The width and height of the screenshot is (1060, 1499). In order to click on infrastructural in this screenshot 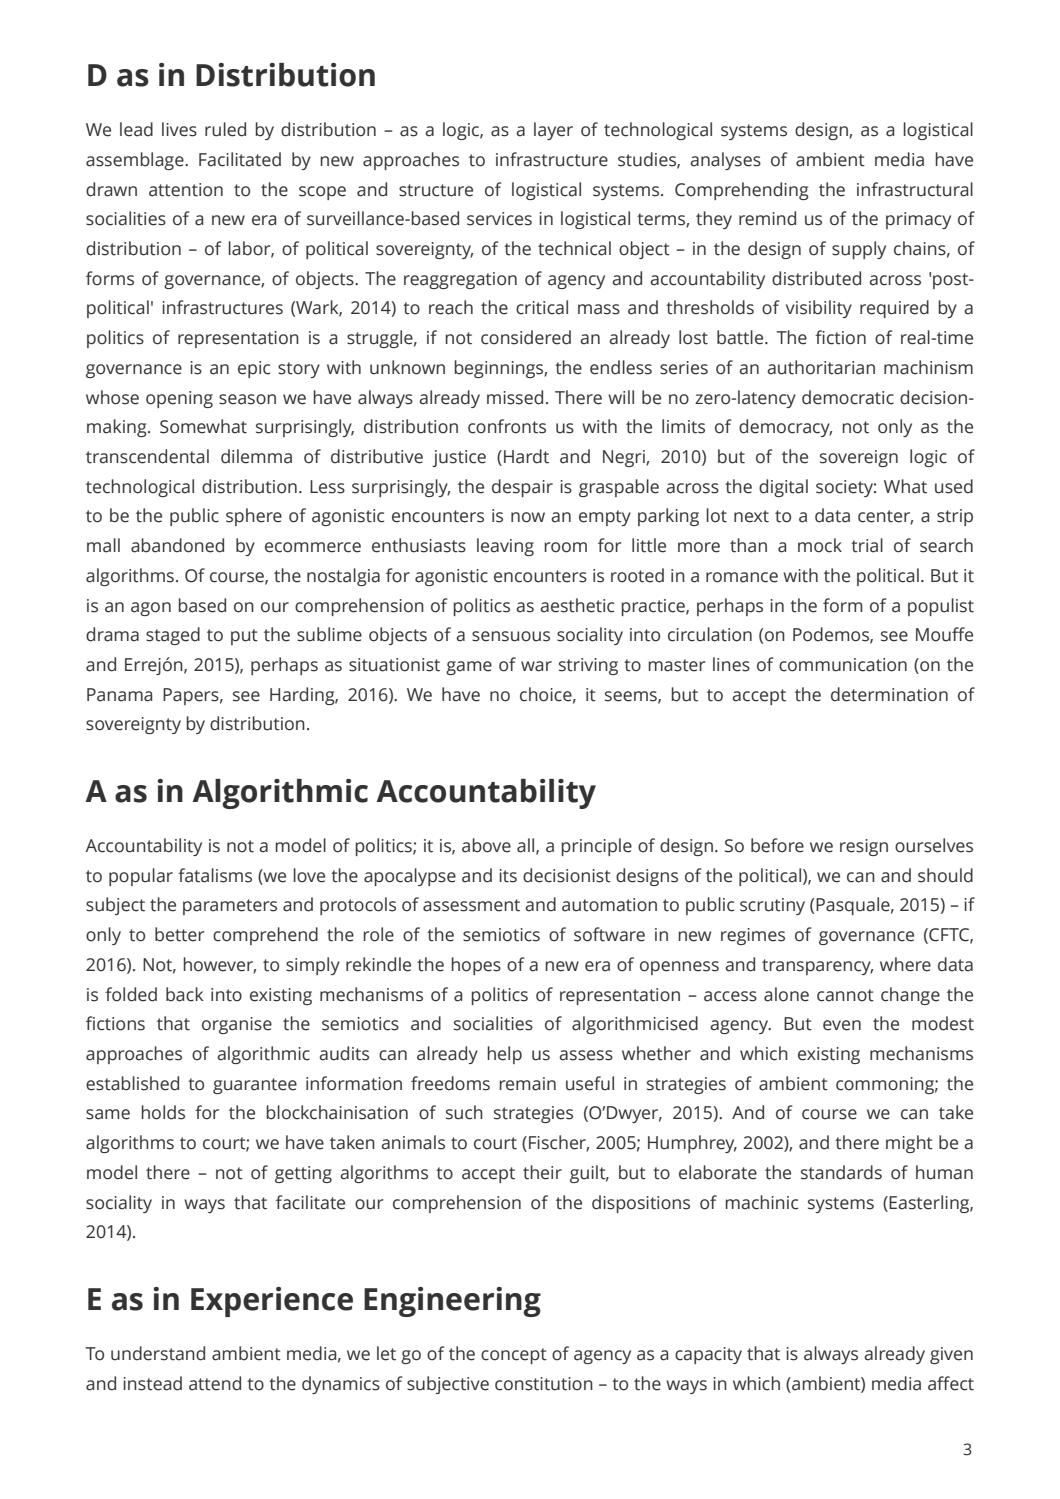, I will do `click(915, 189)`.
